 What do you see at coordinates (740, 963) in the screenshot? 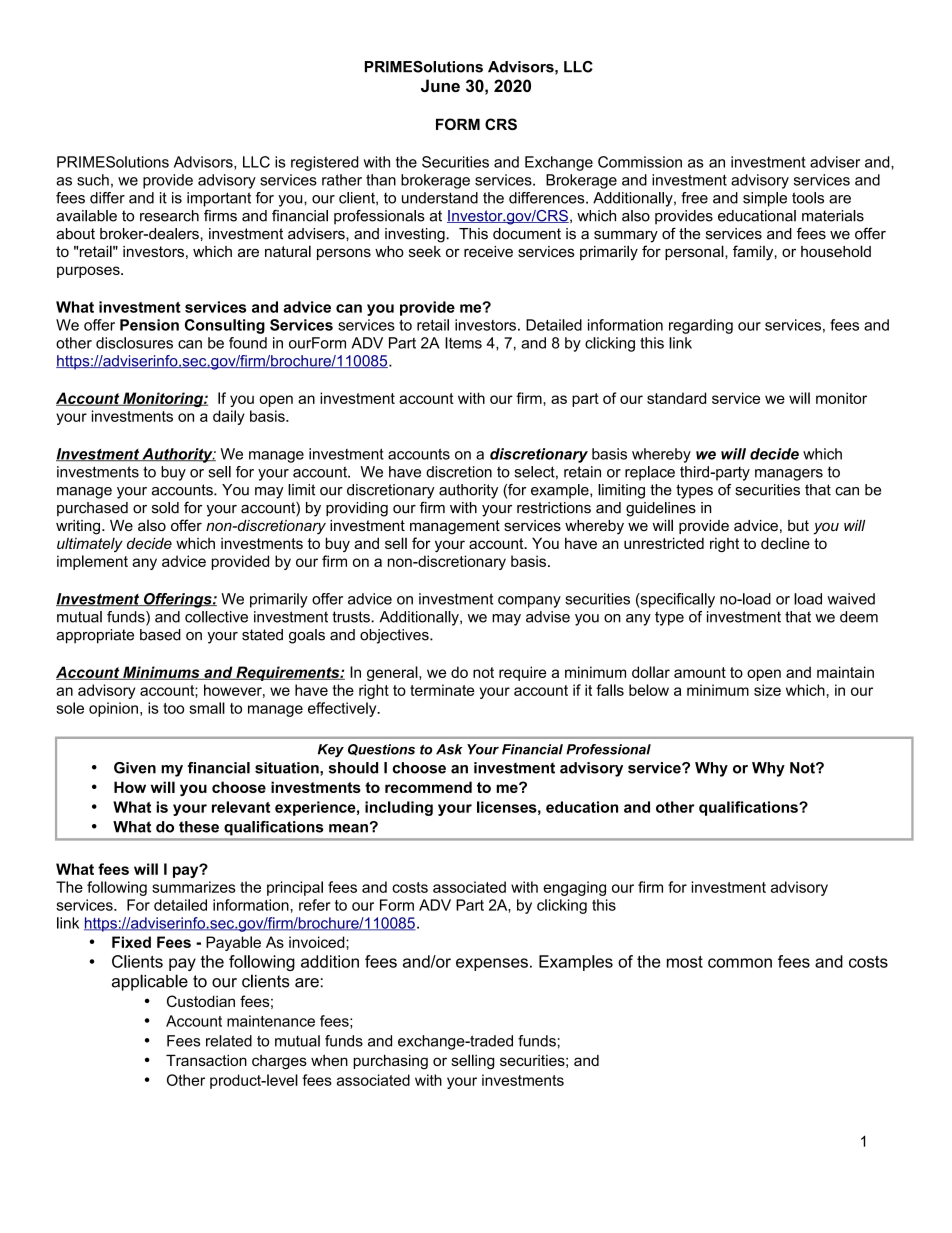
I see `common` at bounding box center [740, 963].
